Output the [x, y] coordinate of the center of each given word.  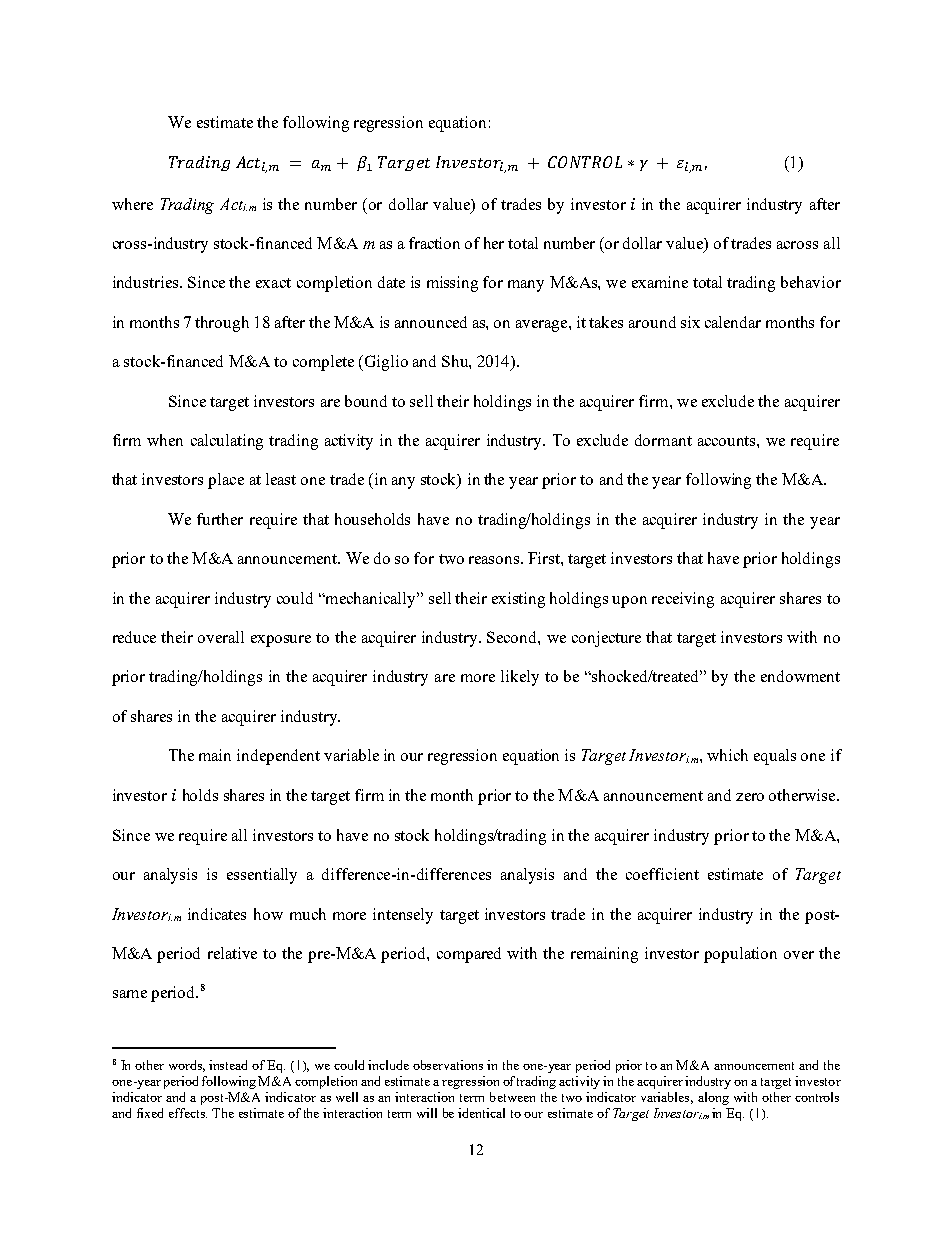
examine [660, 282]
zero [750, 797]
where [132, 204]
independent [278, 757]
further [220, 519]
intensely [403, 916]
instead [228, 1065]
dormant [663, 440]
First [545, 558]
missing [452, 284]
